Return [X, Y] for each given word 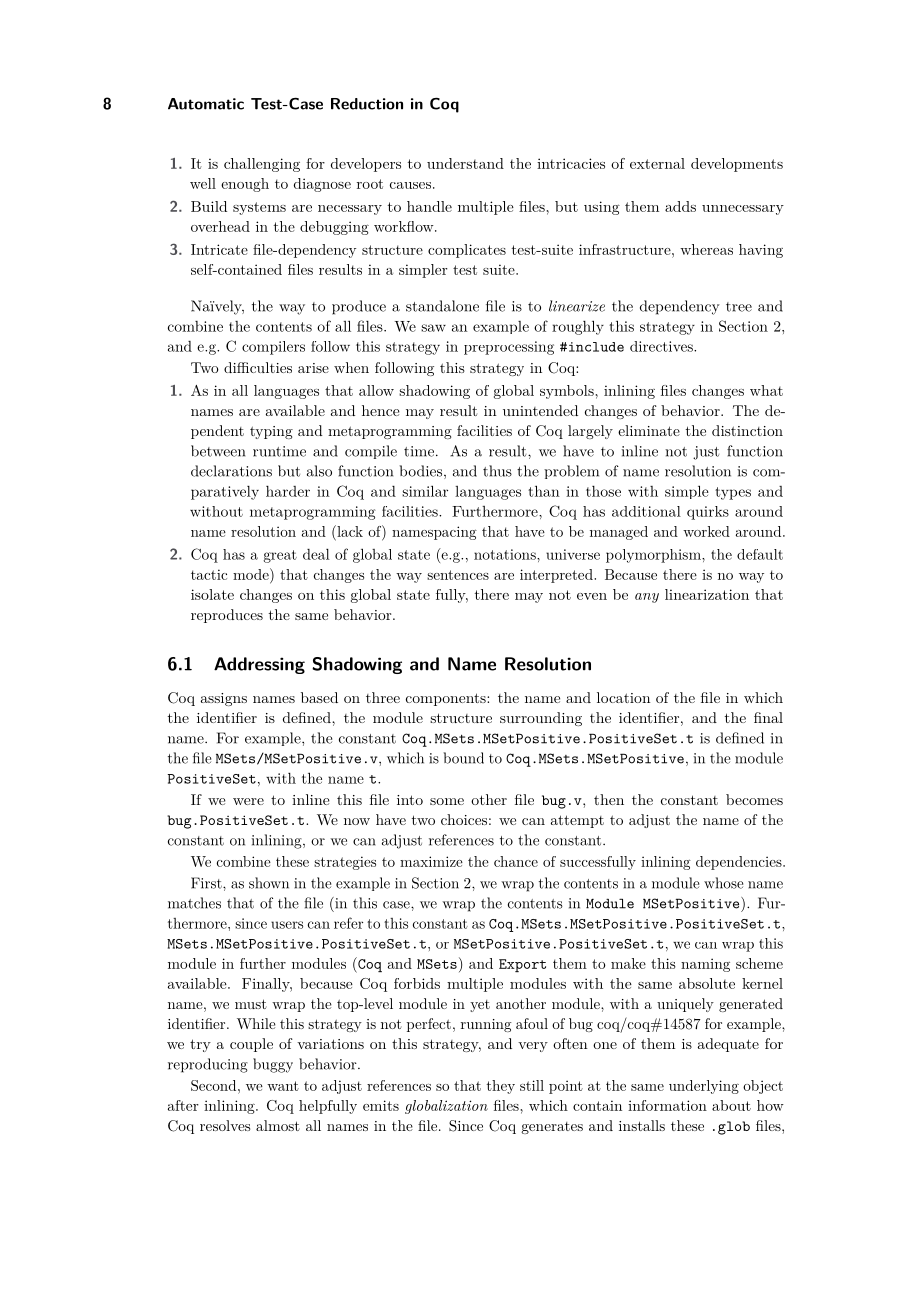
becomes [754, 799]
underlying [704, 1087]
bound [463, 758]
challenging [262, 165]
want [283, 1086]
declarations [231, 471]
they [500, 1087]
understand [465, 163]
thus [497, 471]
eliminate [649, 430]
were [248, 801]
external [657, 163]
